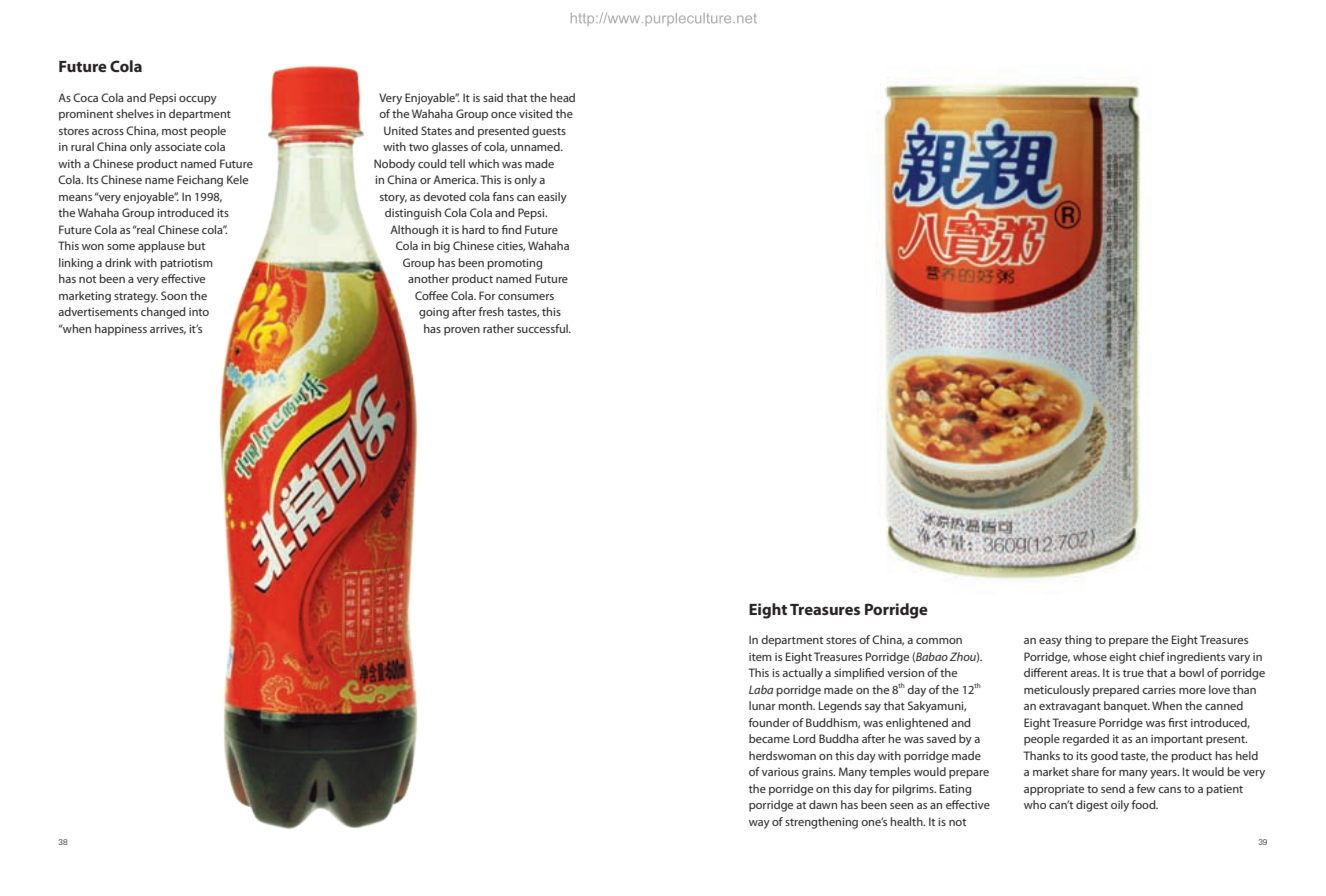 The height and width of the image is (896, 1326). I want to click on actually, so click(802, 674).
